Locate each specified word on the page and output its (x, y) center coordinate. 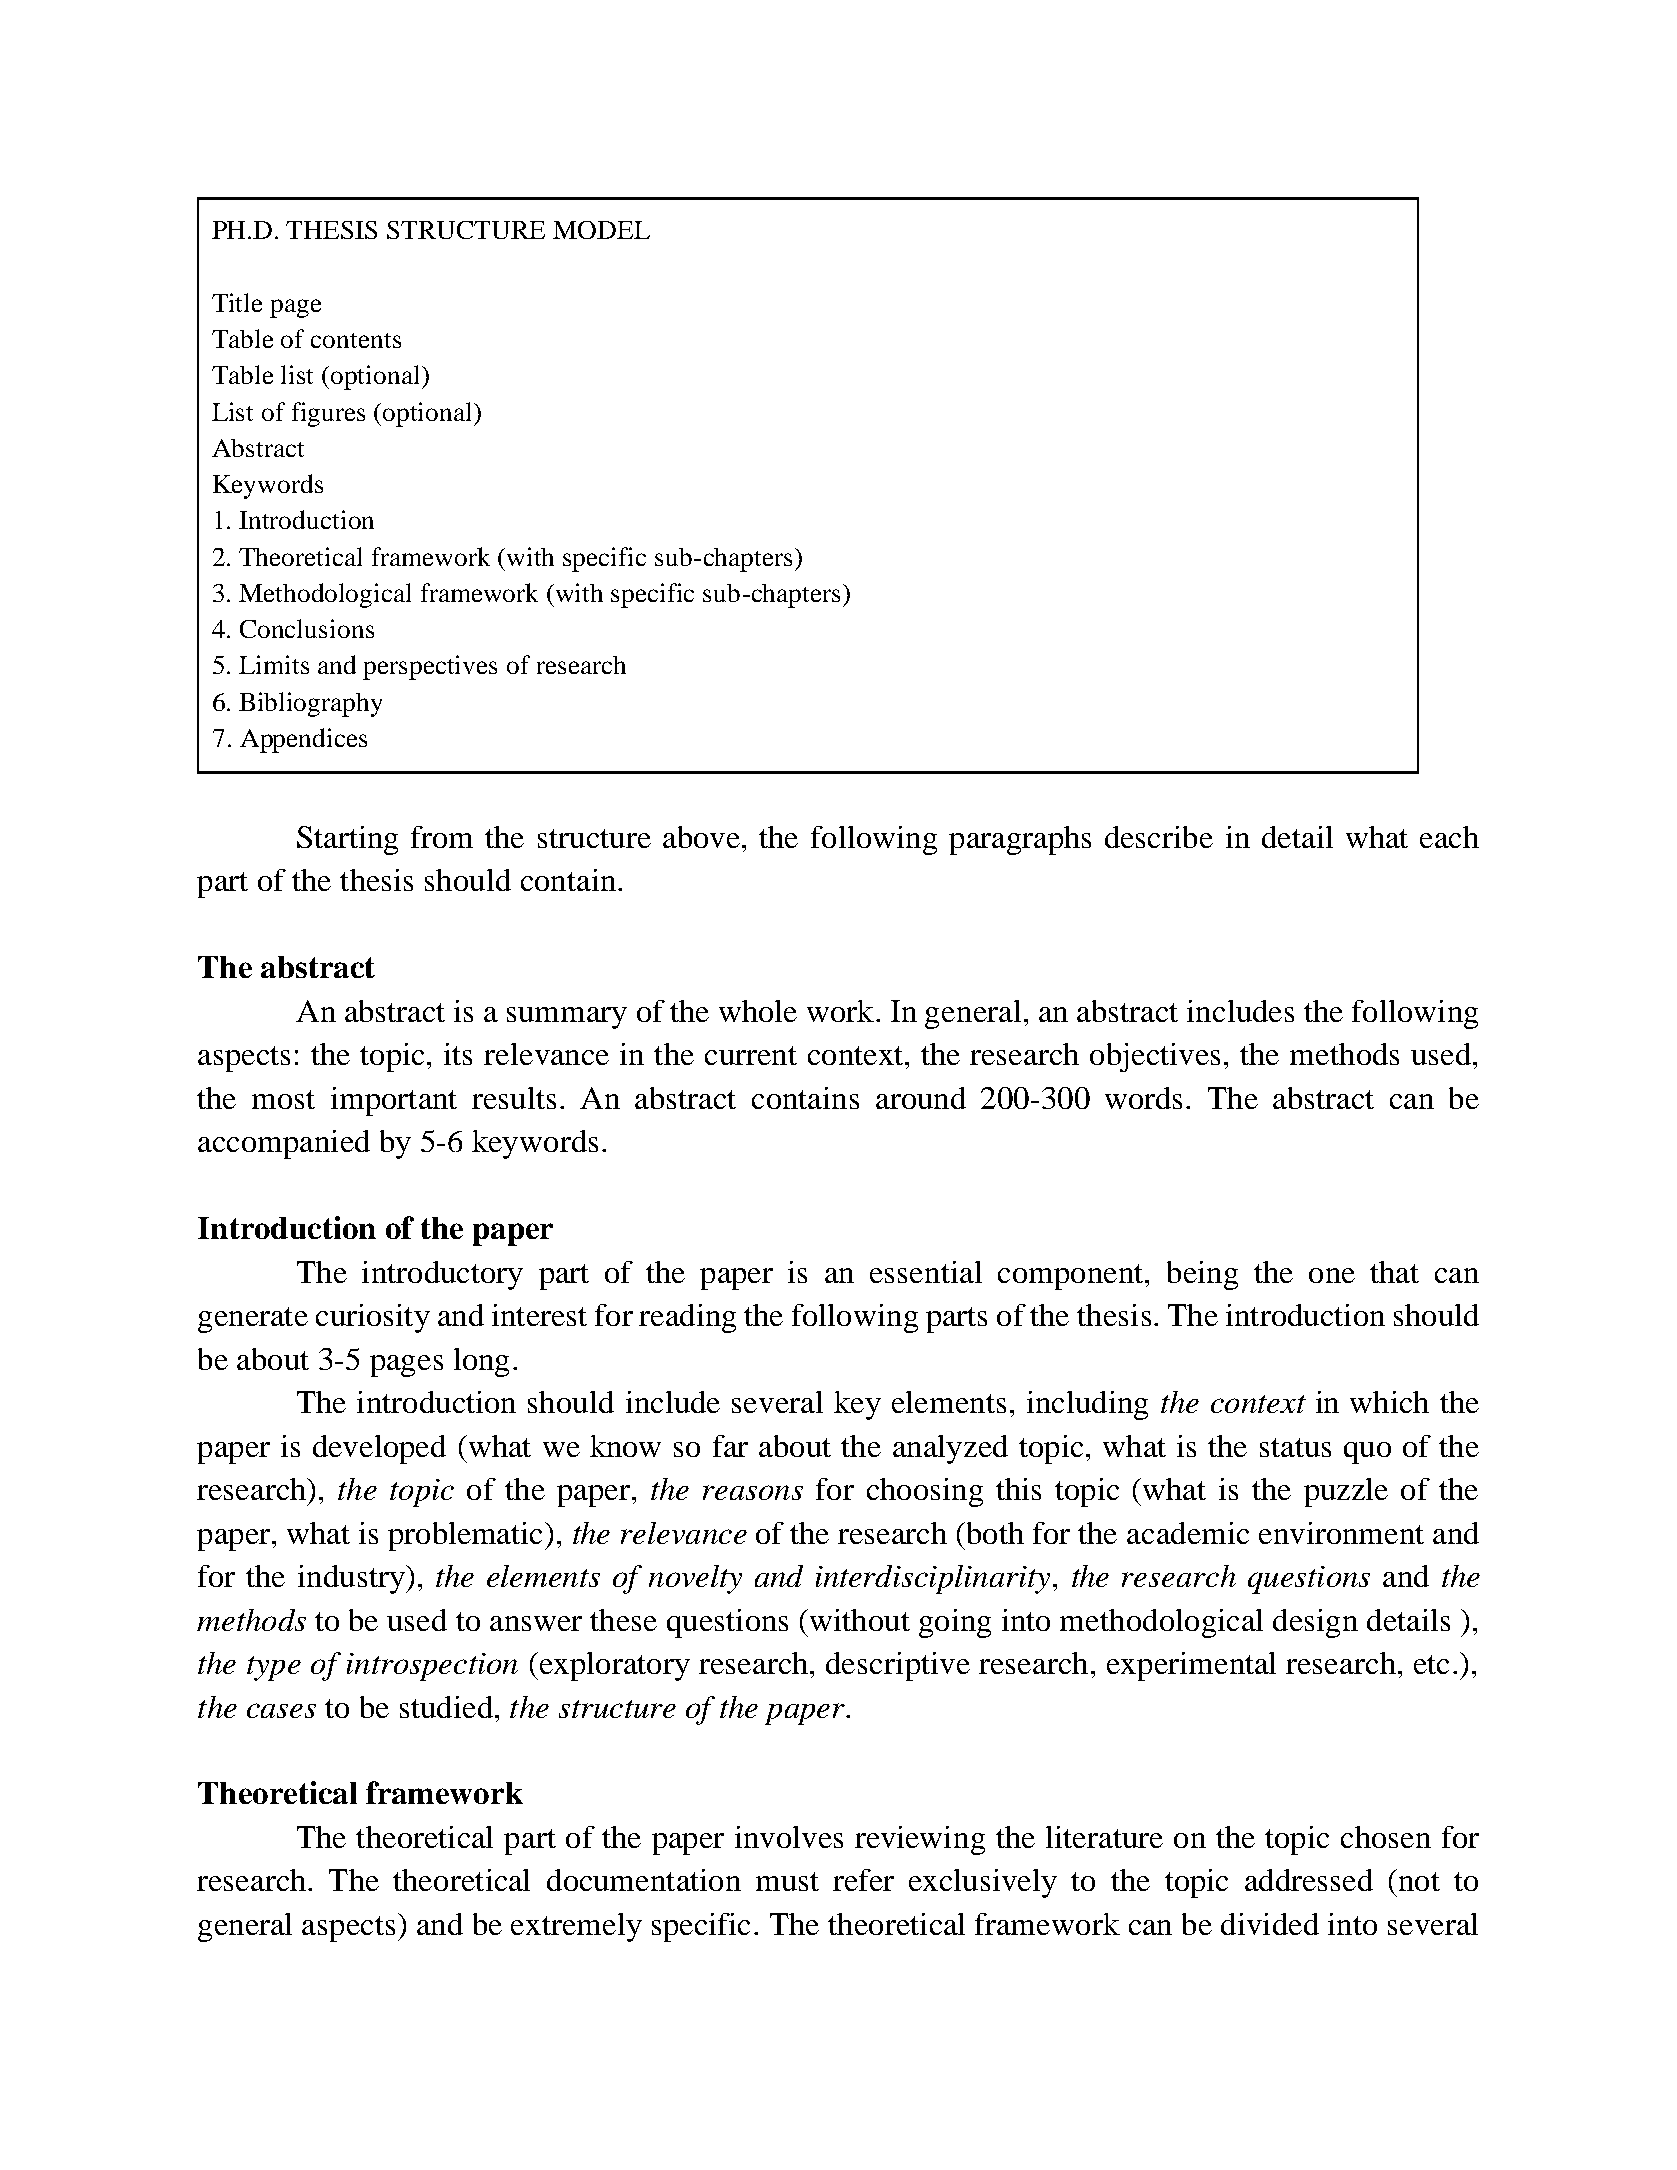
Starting (347, 840)
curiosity (373, 1318)
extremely (576, 1927)
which (1389, 1402)
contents (356, 340)
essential (926, 1272)
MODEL (601, 230)
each (1449, 837)
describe (1159, 837)
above (701, 837)
